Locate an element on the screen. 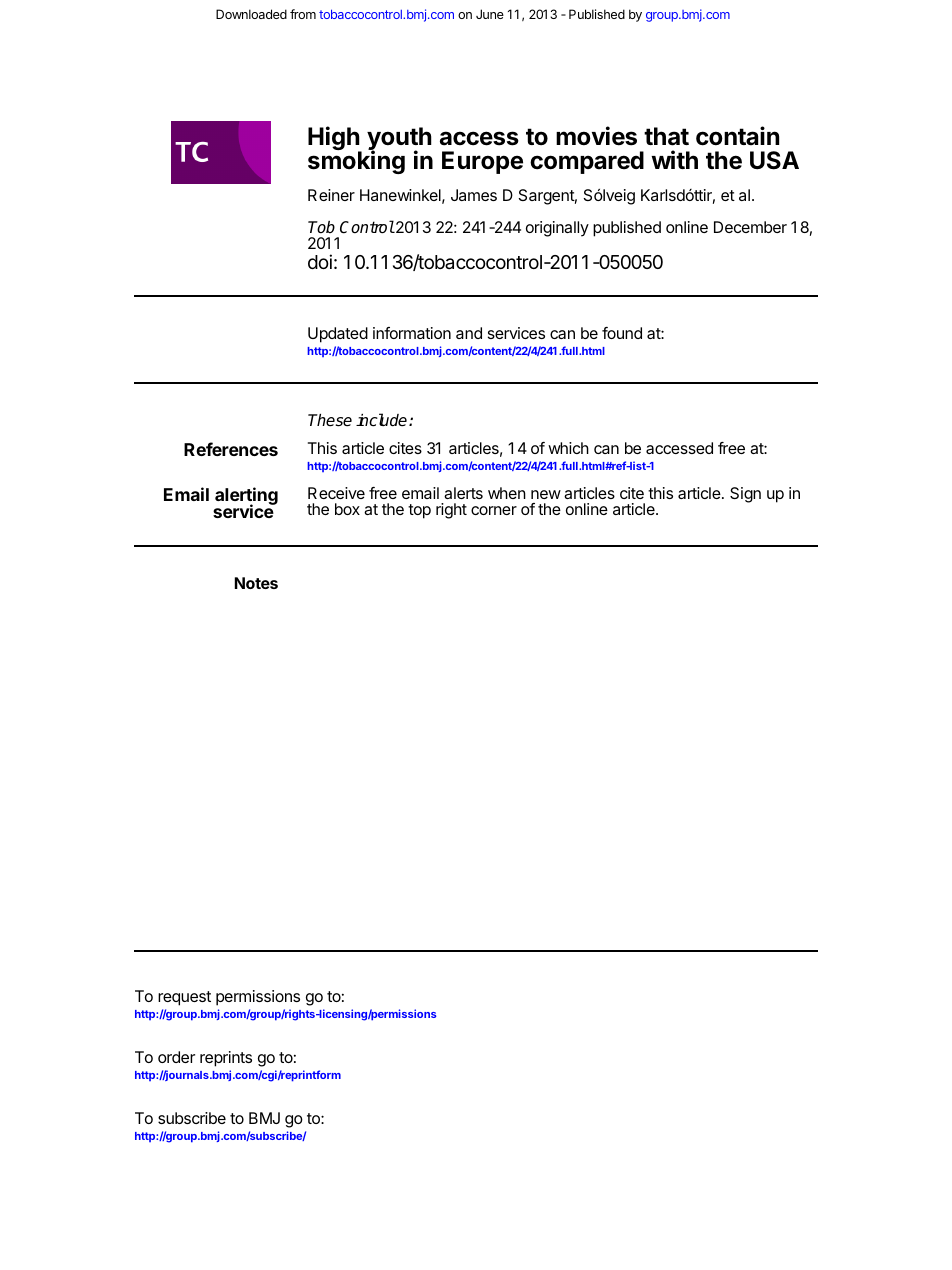 This screenshot has width=952, height=1270. Sign is located at coordinates (745, 495).
